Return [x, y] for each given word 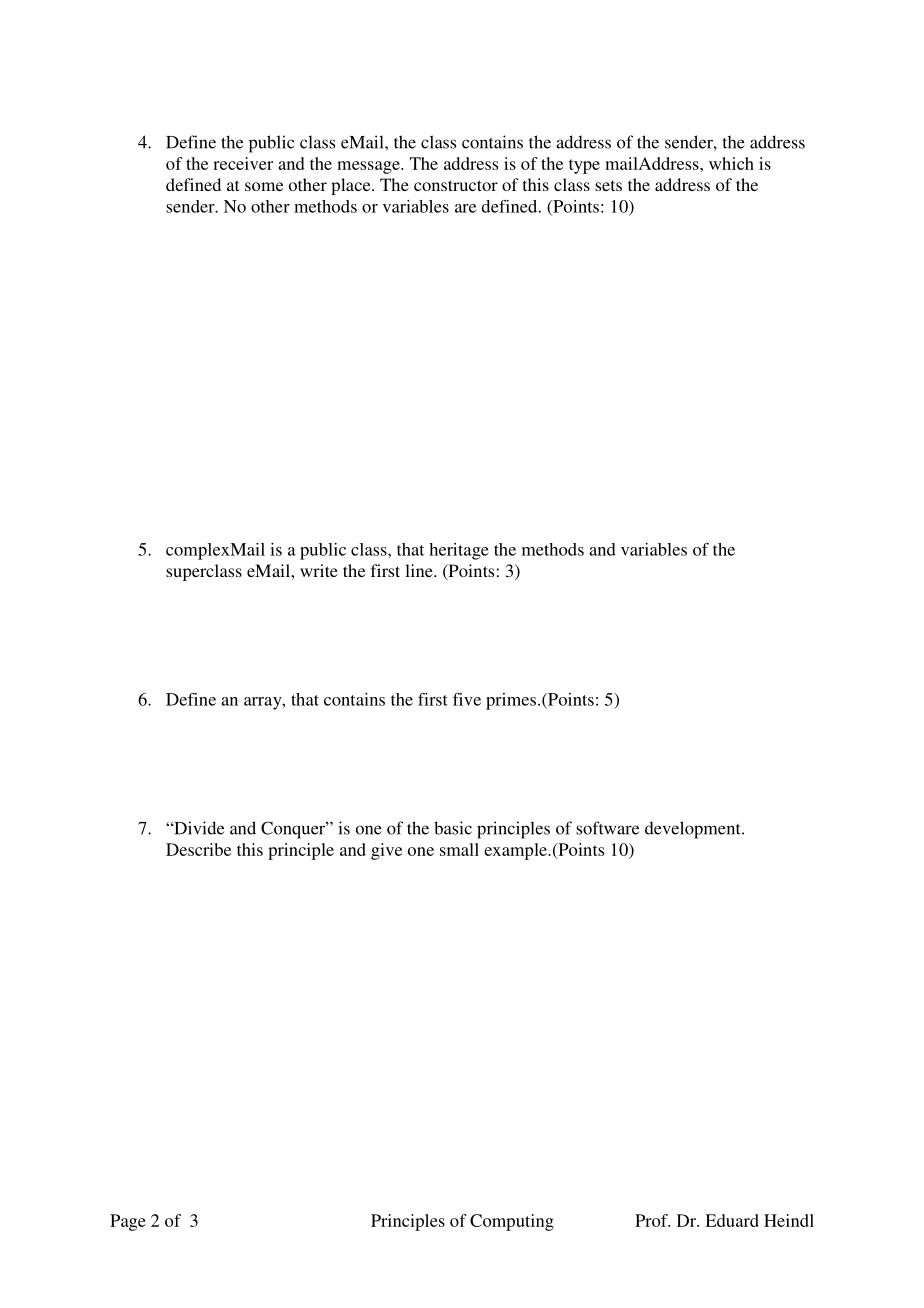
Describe [198, 849]
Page [128, 1222]
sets [608, 185]
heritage [459, 551]
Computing [512, 1222]
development [694, 830]
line [420, 570]
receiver [243, 163]
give [386, 851]
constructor [456, 185]
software [607, 828]
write [319, 570]
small [459, 849]
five [467, 699]
